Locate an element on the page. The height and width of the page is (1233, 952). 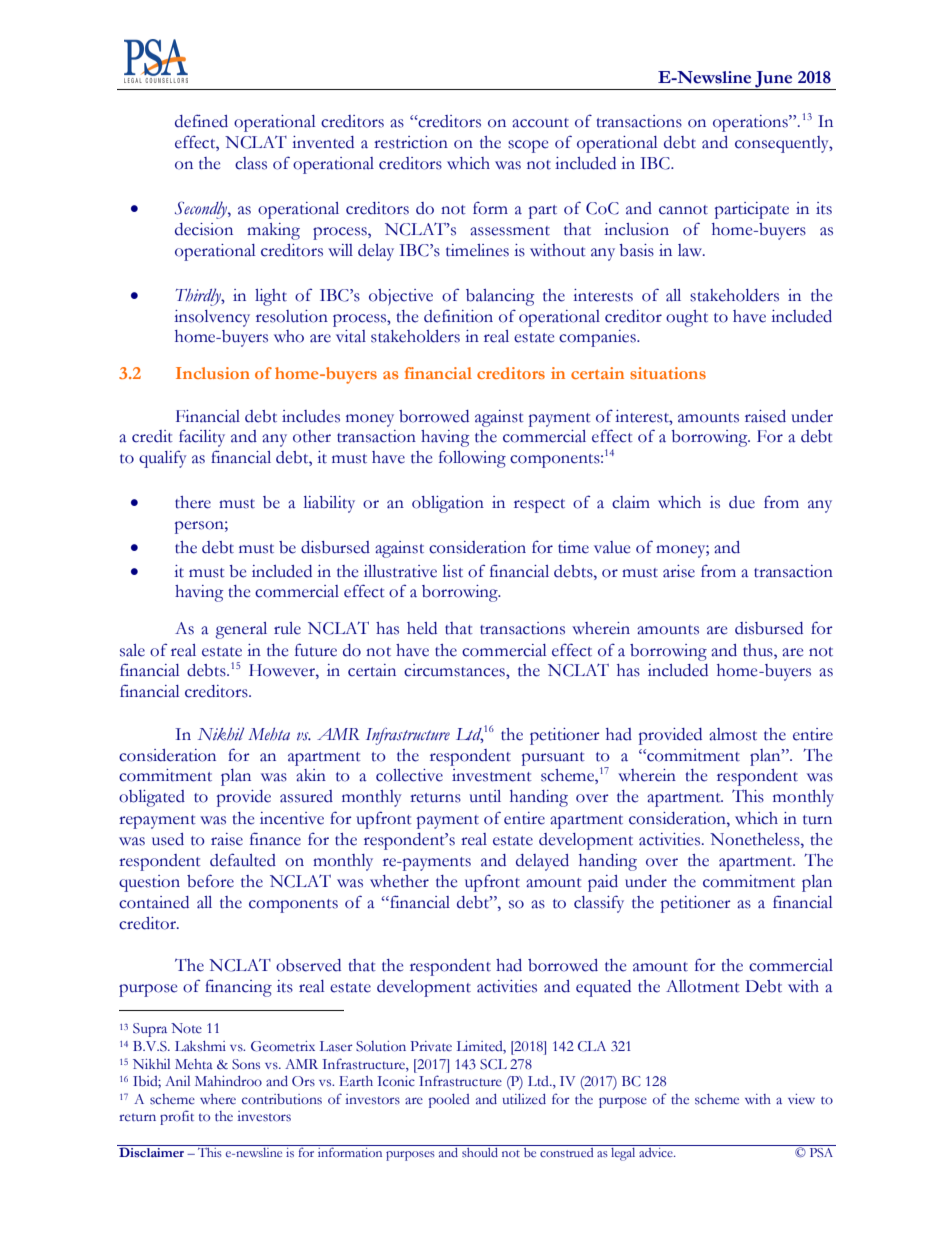
account is located at coordinates (540, 123).
